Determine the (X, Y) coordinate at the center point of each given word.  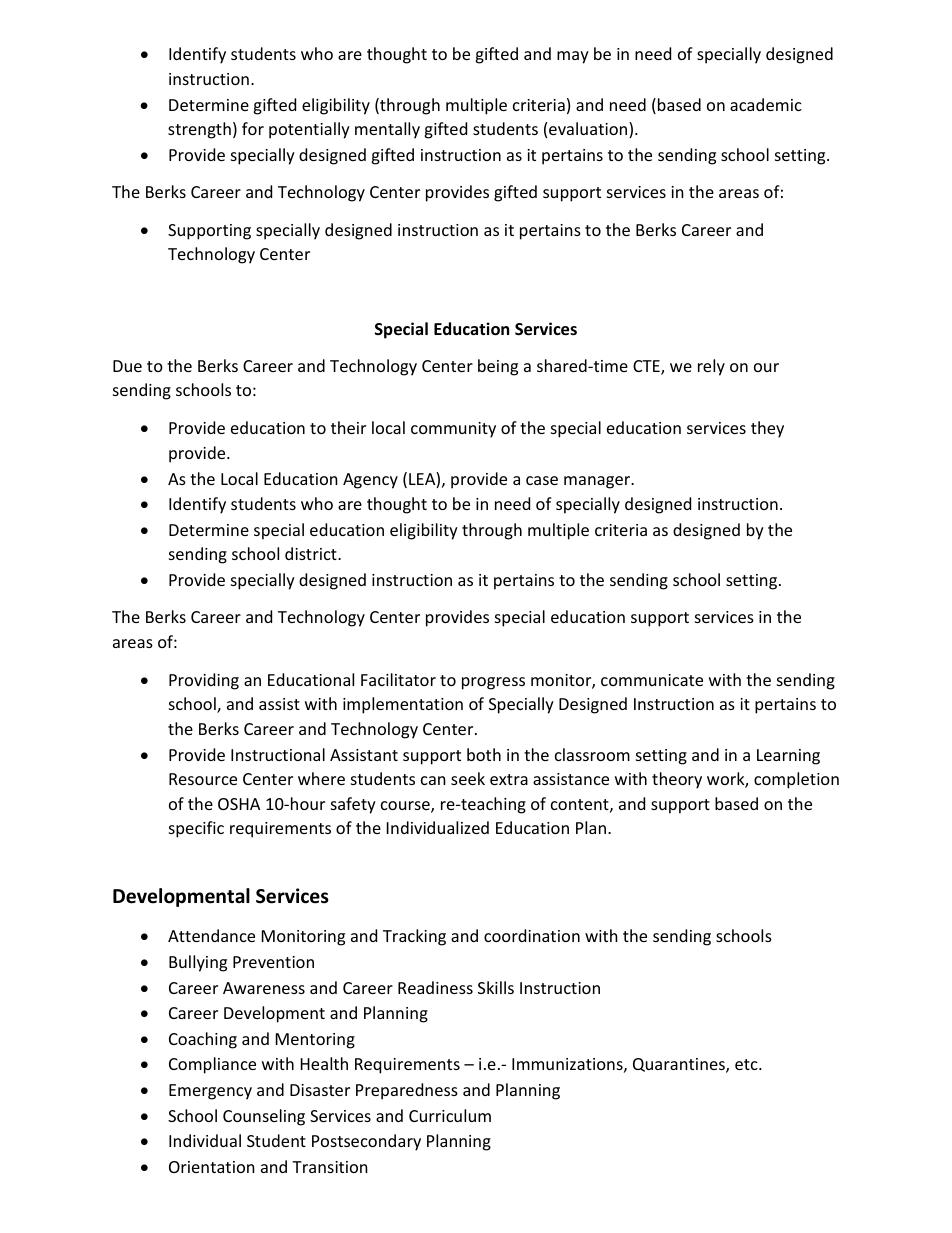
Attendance (211, 935)
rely (711, 367)
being (498, 367)
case (542, 480)
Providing (204, 681)
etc (747, 1064)
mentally (387, 130)
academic (766, 104)
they (767, 429)
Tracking (414, 937)
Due (127, 366)
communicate (652, 680)
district (312, 553)
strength (199, 130)
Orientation (212, 1167)
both (484, 754)
